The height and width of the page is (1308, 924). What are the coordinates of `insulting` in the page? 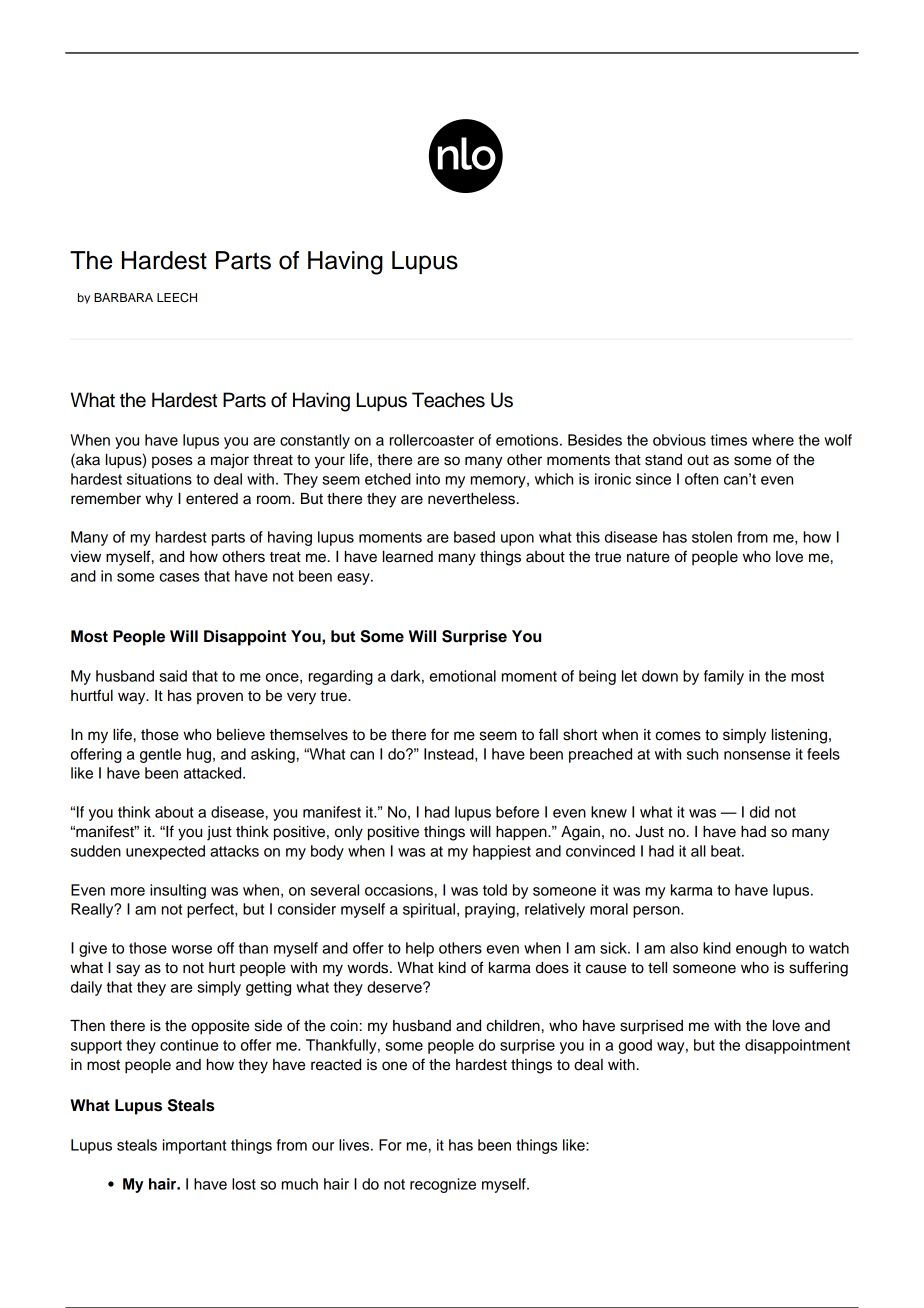 It's located at (178, 891).
